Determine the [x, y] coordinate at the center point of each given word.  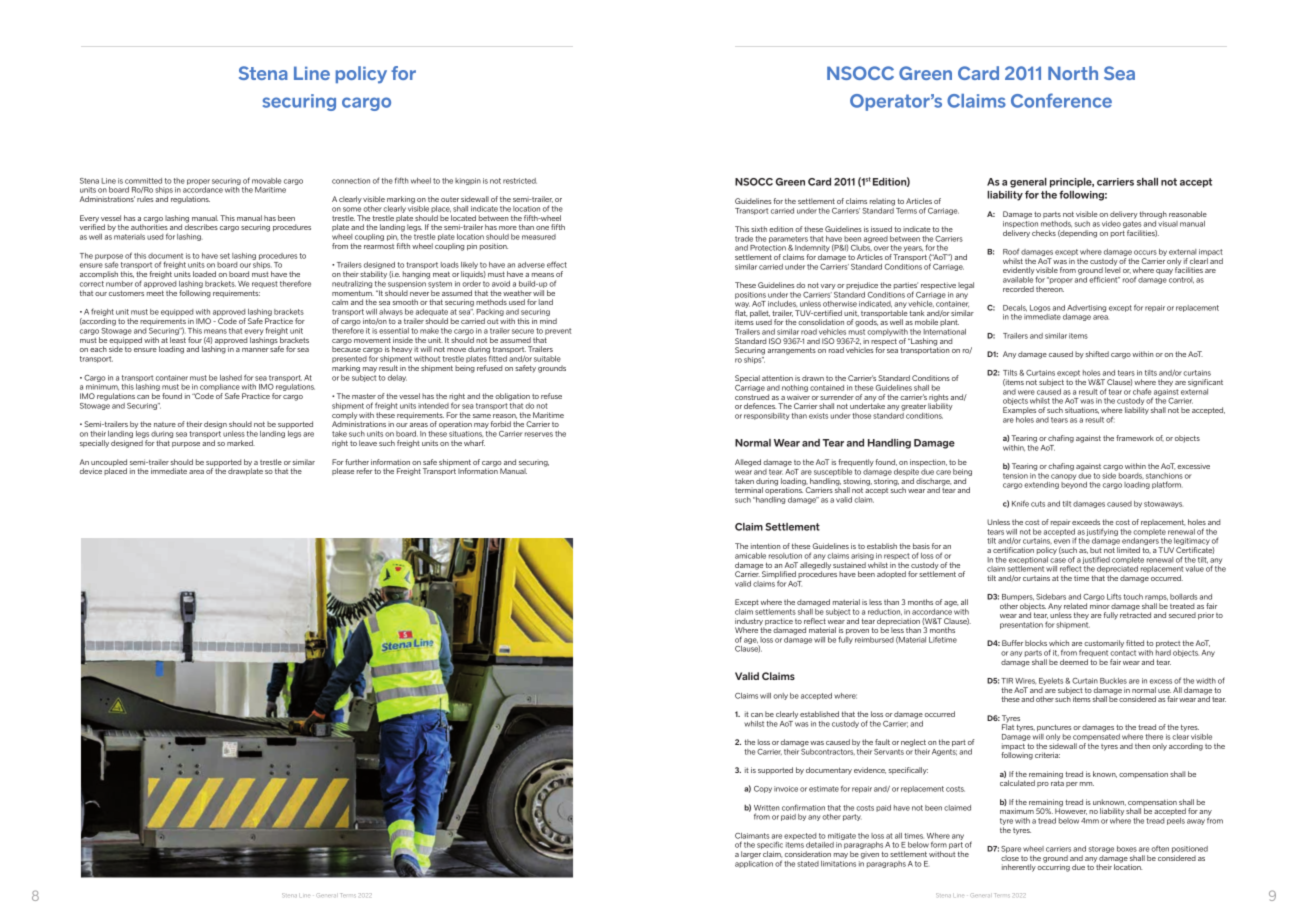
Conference [1061, 100]
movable [266, 181]
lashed [231, 378]
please [343, 471]
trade [744, 239]
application [754, 863]
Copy [763, 789]
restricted [520, 181]
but [1096, 550]
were [1026, 392]
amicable [750, 556]
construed [752, 397]
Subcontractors [828, 750]
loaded [204, 274]
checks [1044, 233]
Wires [1026, 681]
